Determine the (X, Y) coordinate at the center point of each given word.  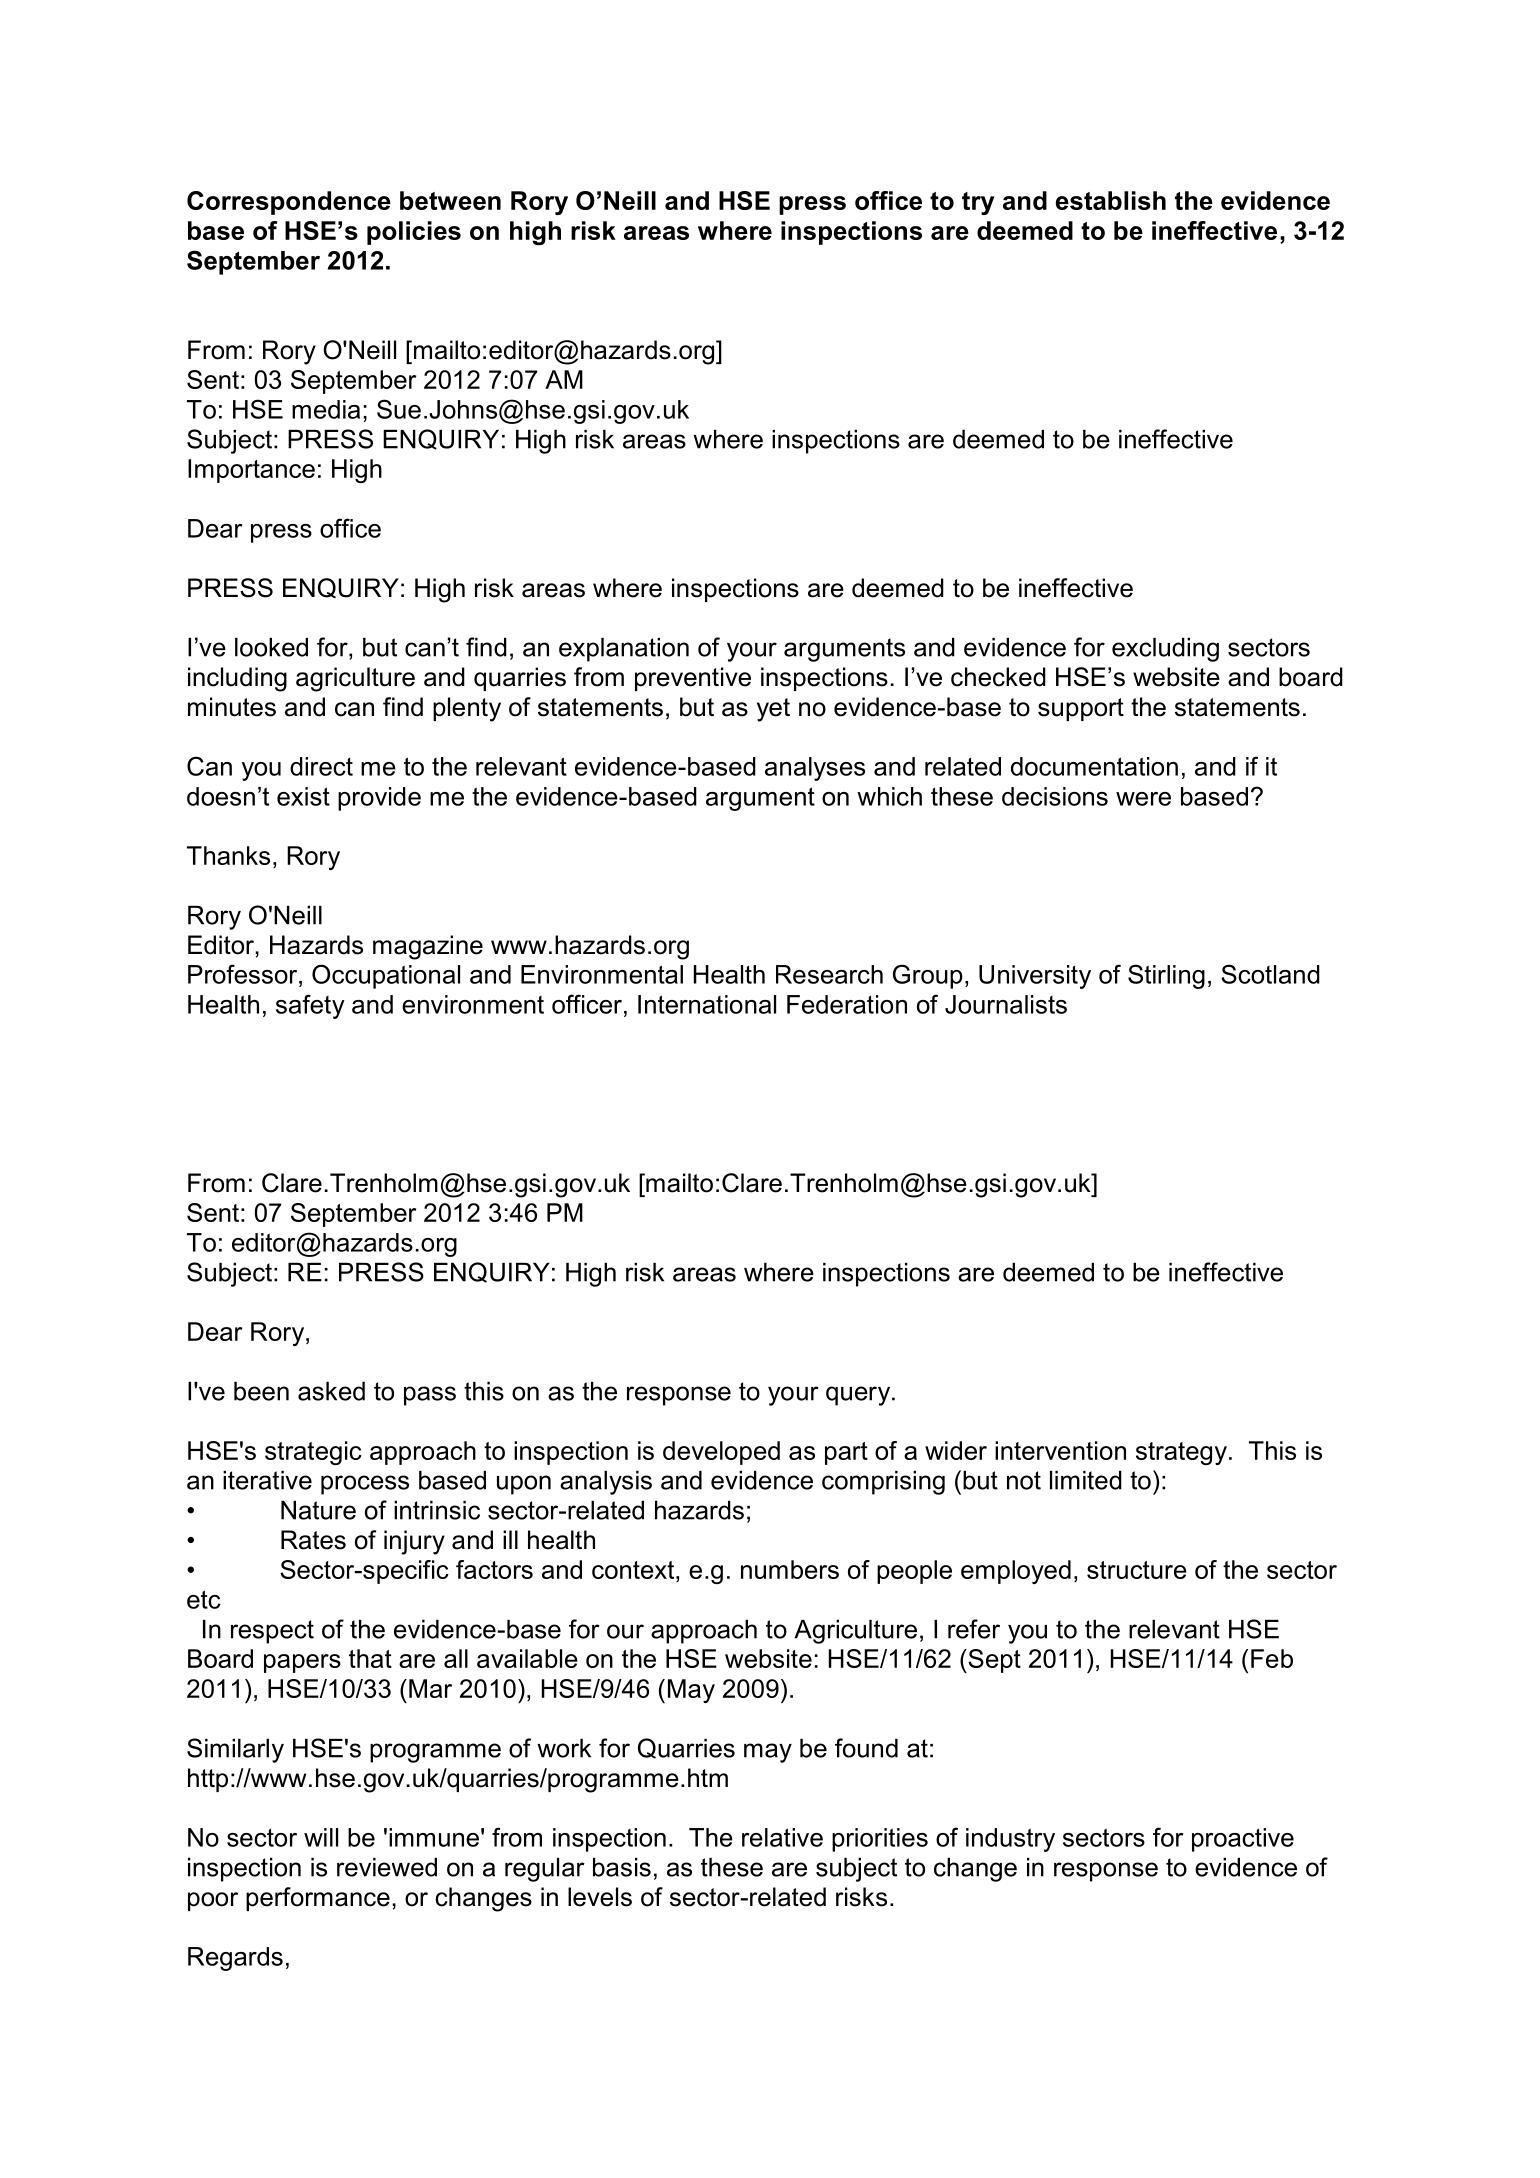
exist (303, 796)
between (450, 200)
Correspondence (289, 203)
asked (331, 1391)
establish (1111, 200)
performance (318, 1899)
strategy (1181, 1453)
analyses (815, 769)
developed (721, 1453)
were (1143, 799)
